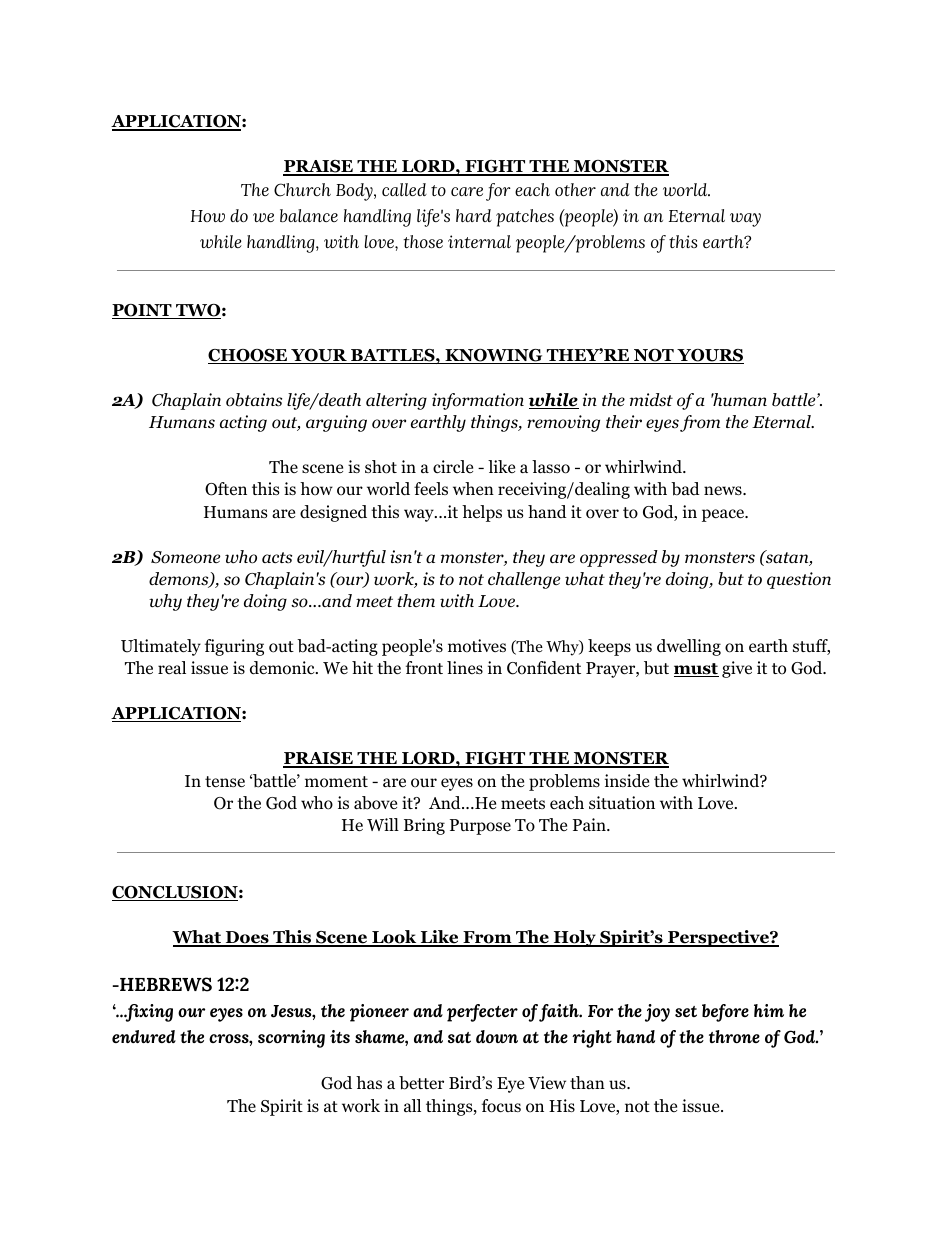 The width and height of the screenshot is (952, 1233). What do you see at coordinates (234, 647) in the screenshot?
I see `figuring` at bounding box center [234, 647].
